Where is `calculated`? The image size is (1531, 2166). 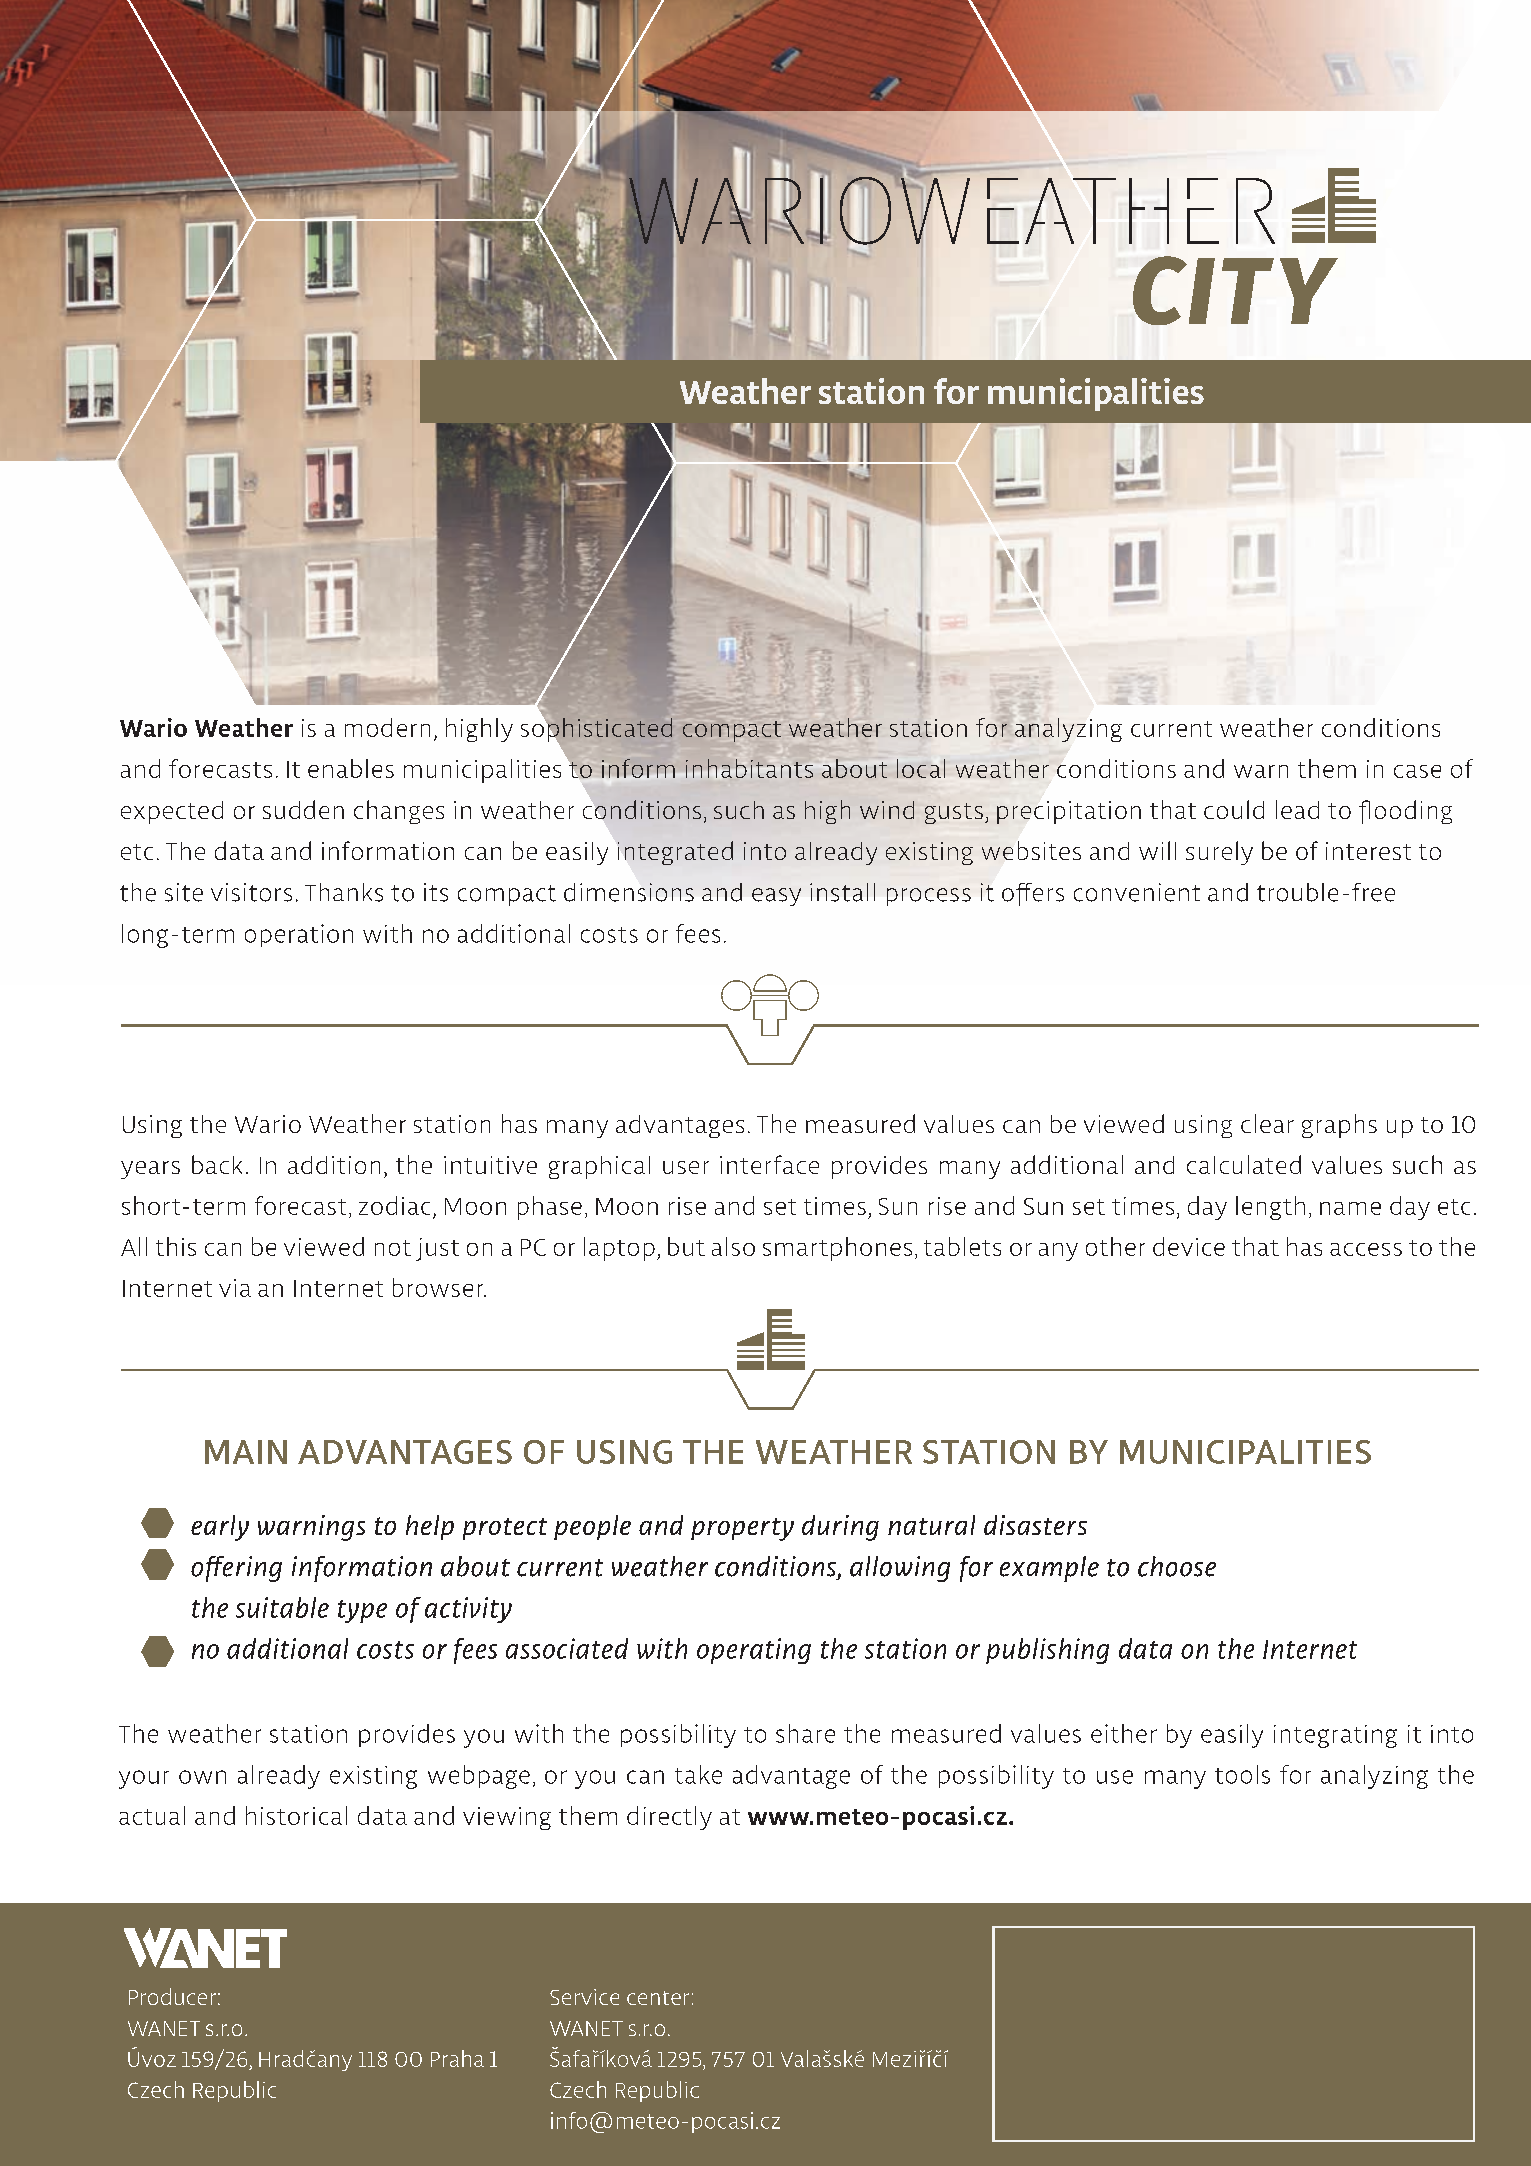 calculated is located at coordinates (1244, 1164).
